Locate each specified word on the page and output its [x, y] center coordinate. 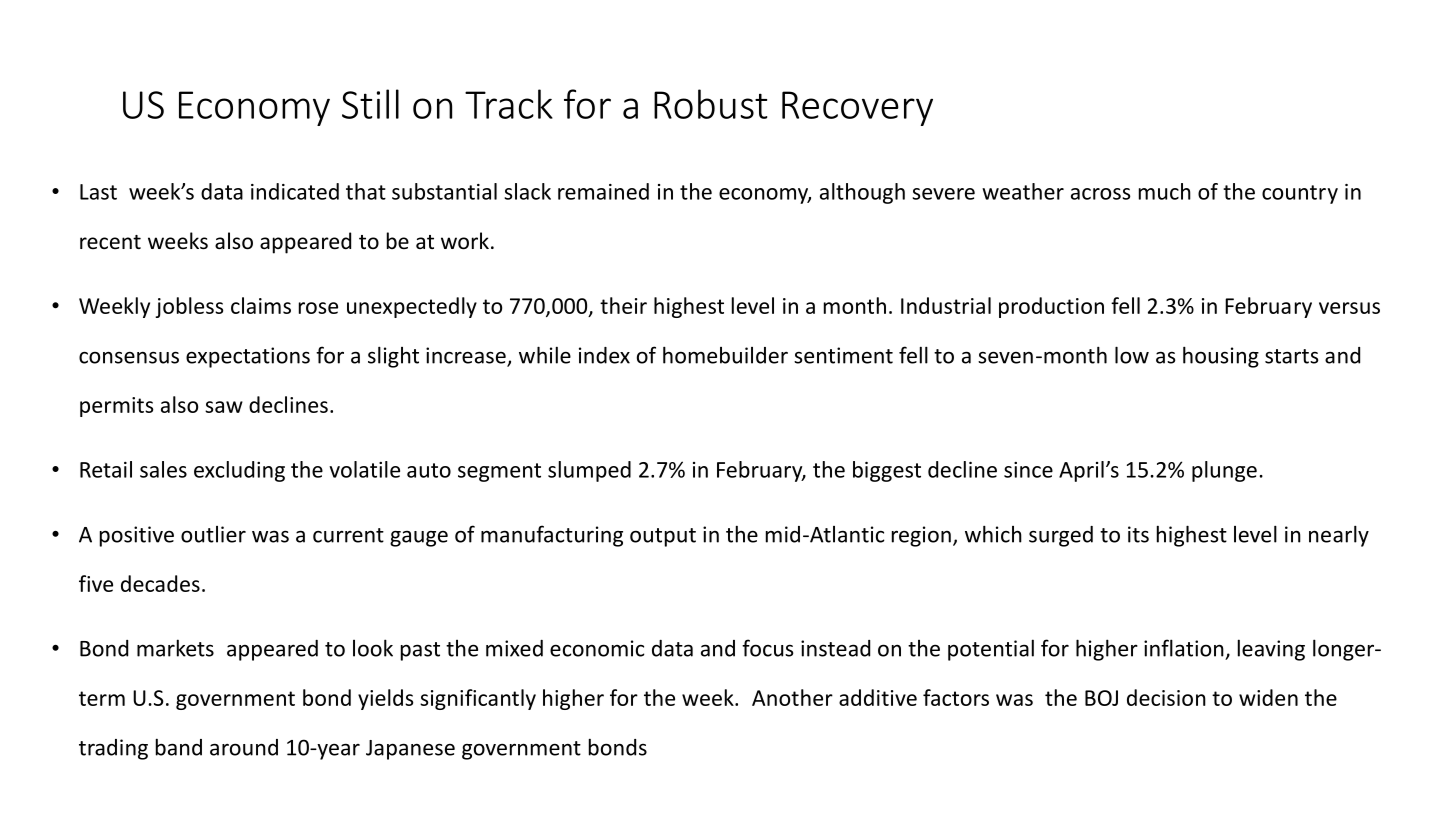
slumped [589, 471]
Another [792, 697]
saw [224, 407]
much [1165, 191]
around [244, 747]
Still [370, 104]
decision [1166, 697]
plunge [1224, 471]
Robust [710, 104]
